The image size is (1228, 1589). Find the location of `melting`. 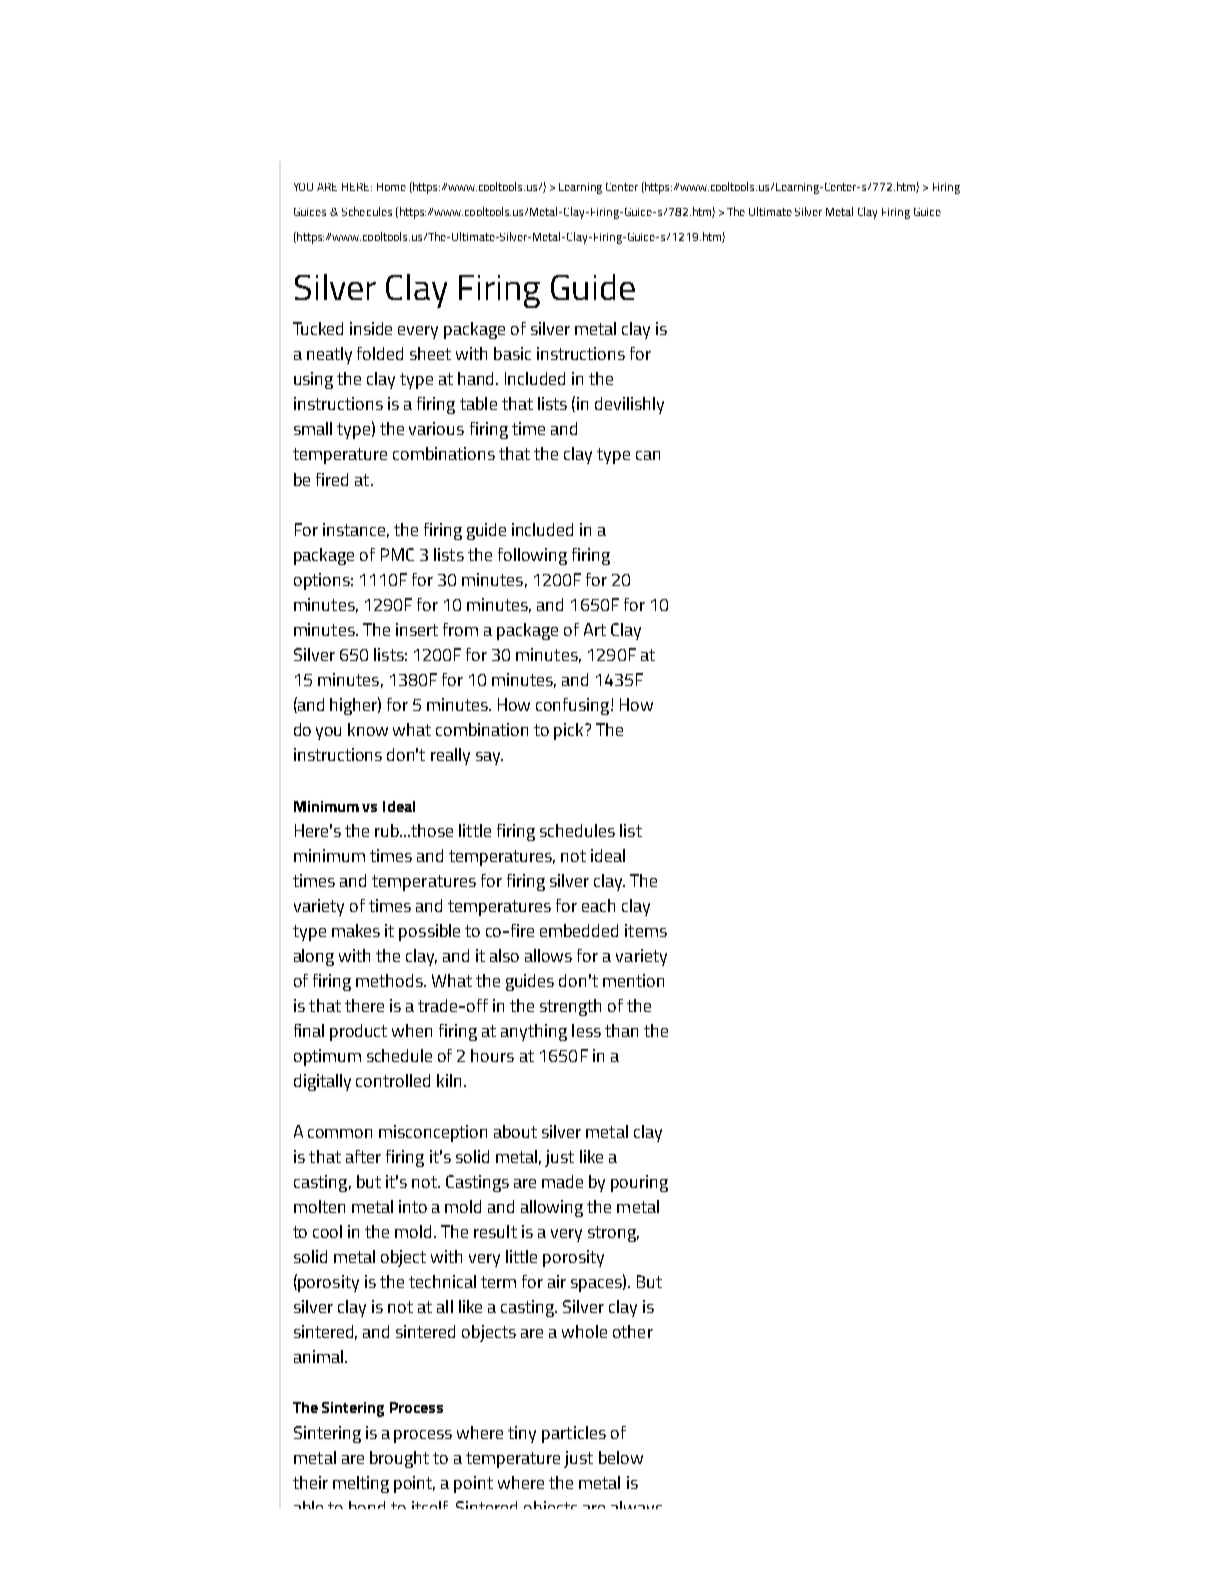

melting is located at coordinates (361, 1484).
